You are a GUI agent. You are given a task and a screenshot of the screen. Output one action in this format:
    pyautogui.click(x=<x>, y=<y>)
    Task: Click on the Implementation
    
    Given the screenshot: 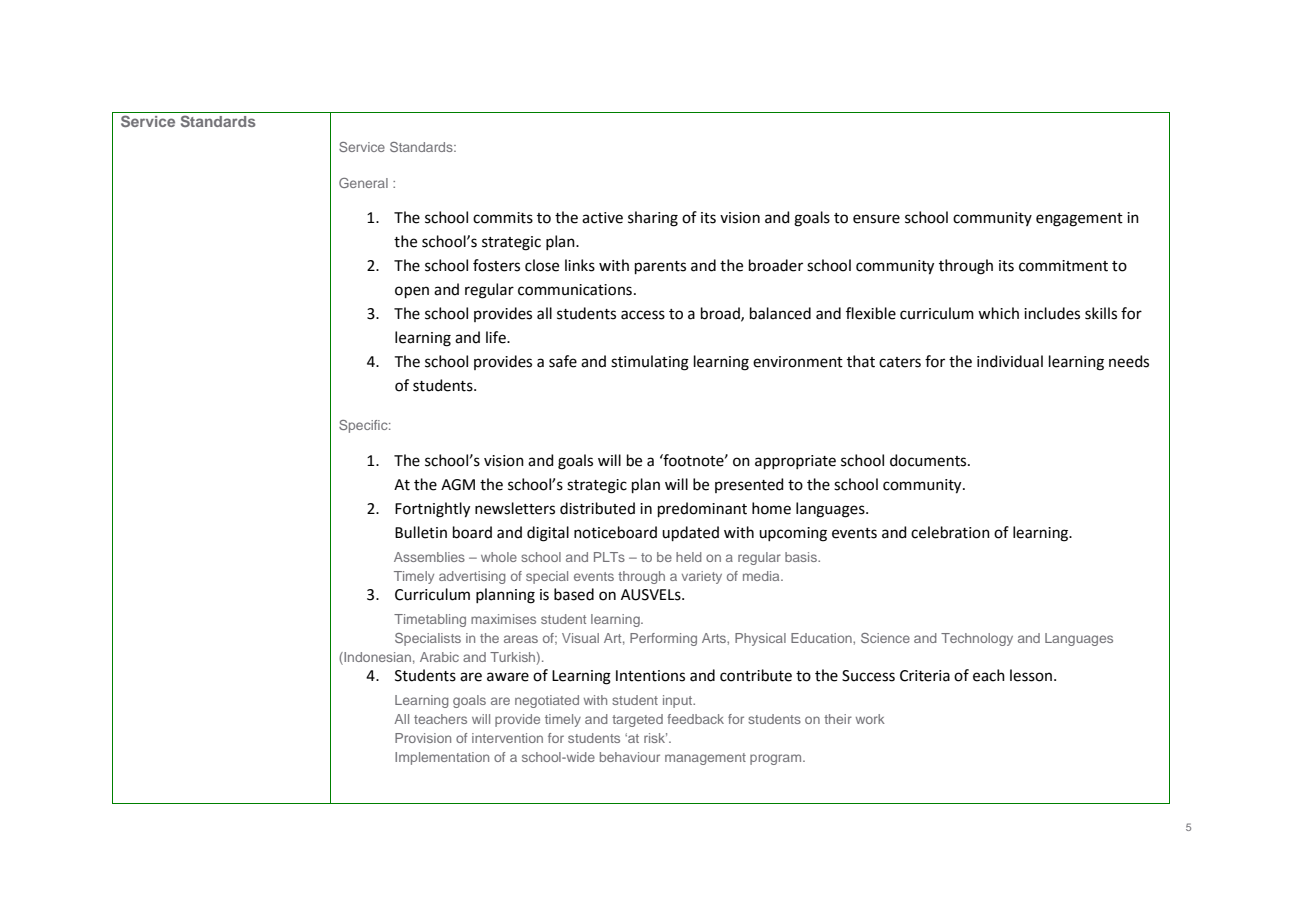 What is the action you would take?
    pyautogui.click(x=442, y=758)
